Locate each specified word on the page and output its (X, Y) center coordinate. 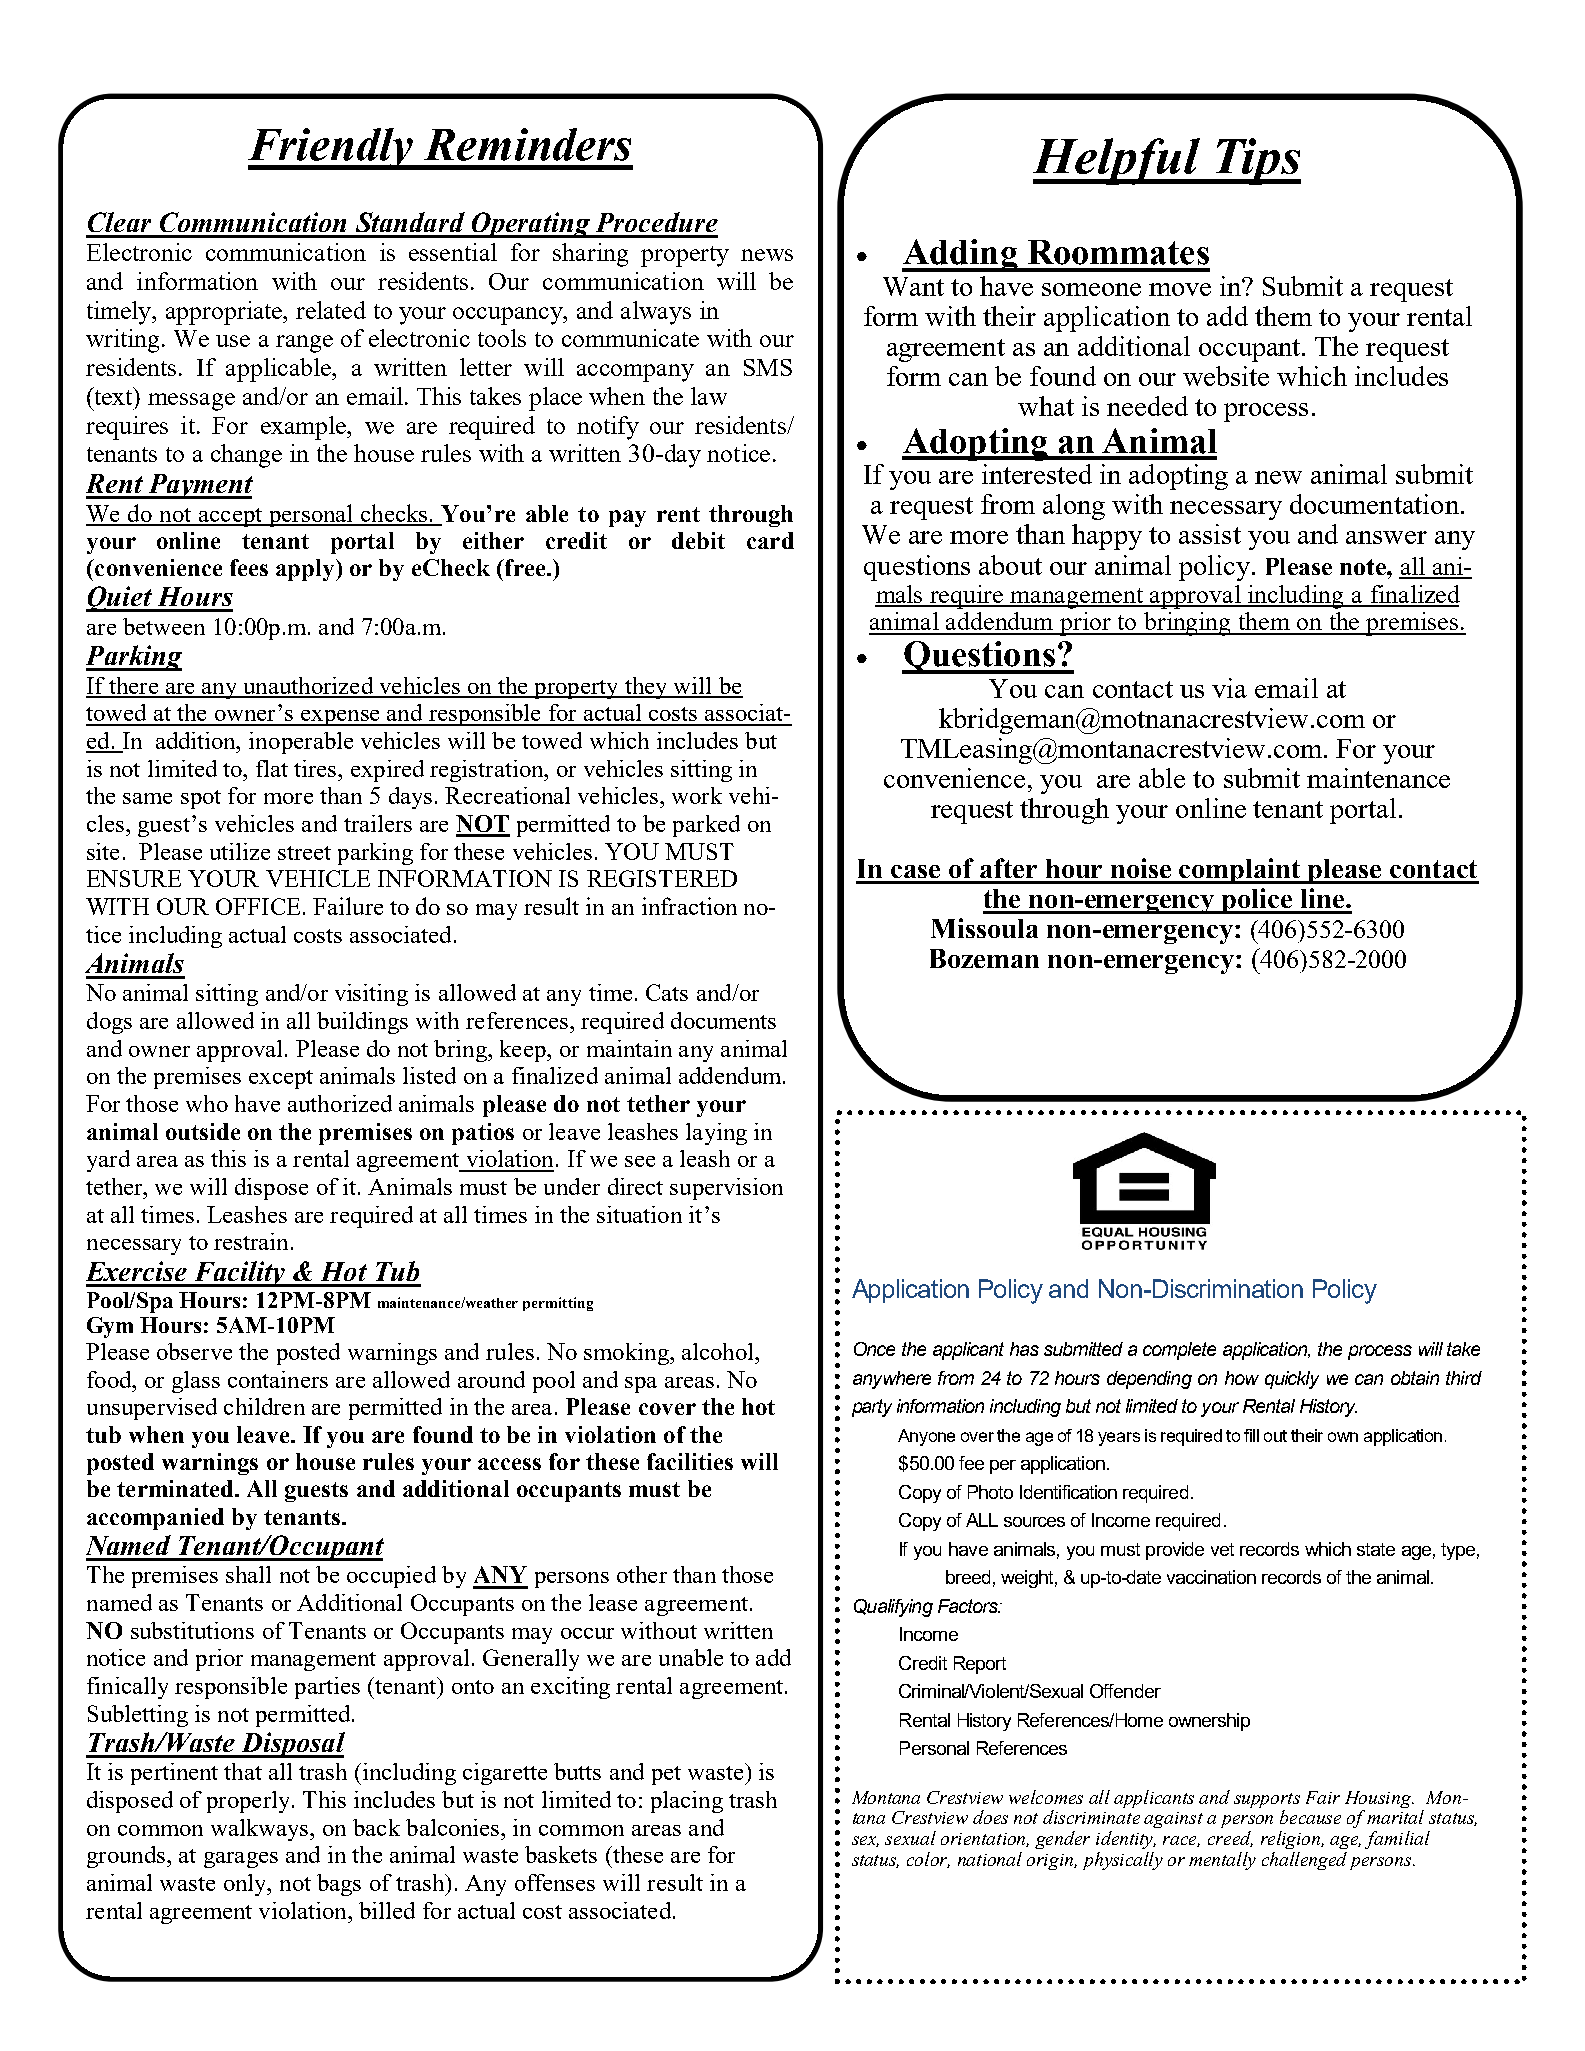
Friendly (332, 149)
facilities (690, 1461)
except (281, 1079)
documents (723, 1020)
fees (249, 567)
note (1364, 567)
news (767, 255)
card (770, 540)
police (1258, 901)
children (264, 1406)
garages (241, 1860)
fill (1251, 1435)
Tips (1257, 161)
